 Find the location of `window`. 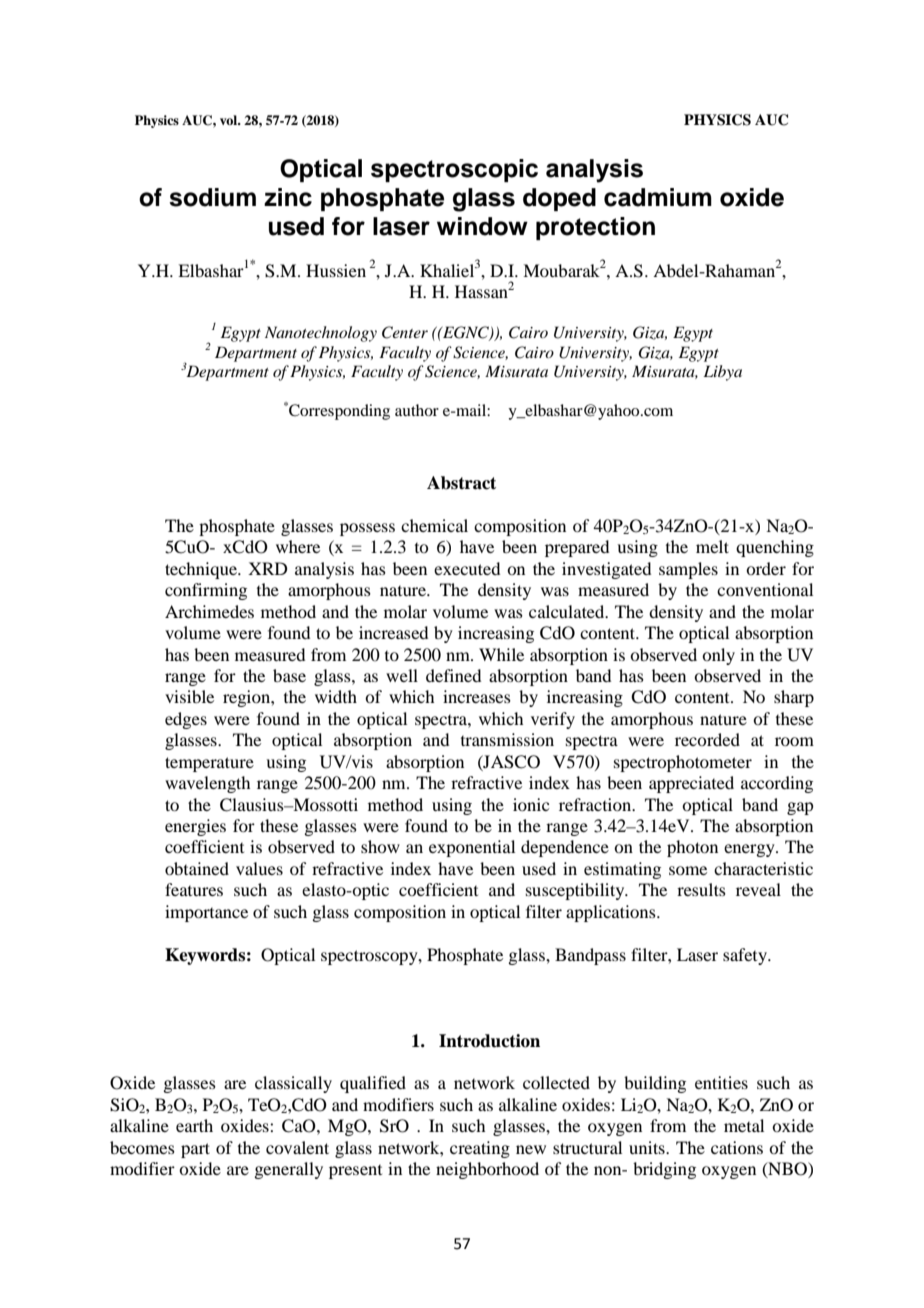

window is located at coordinates (482, 226).
